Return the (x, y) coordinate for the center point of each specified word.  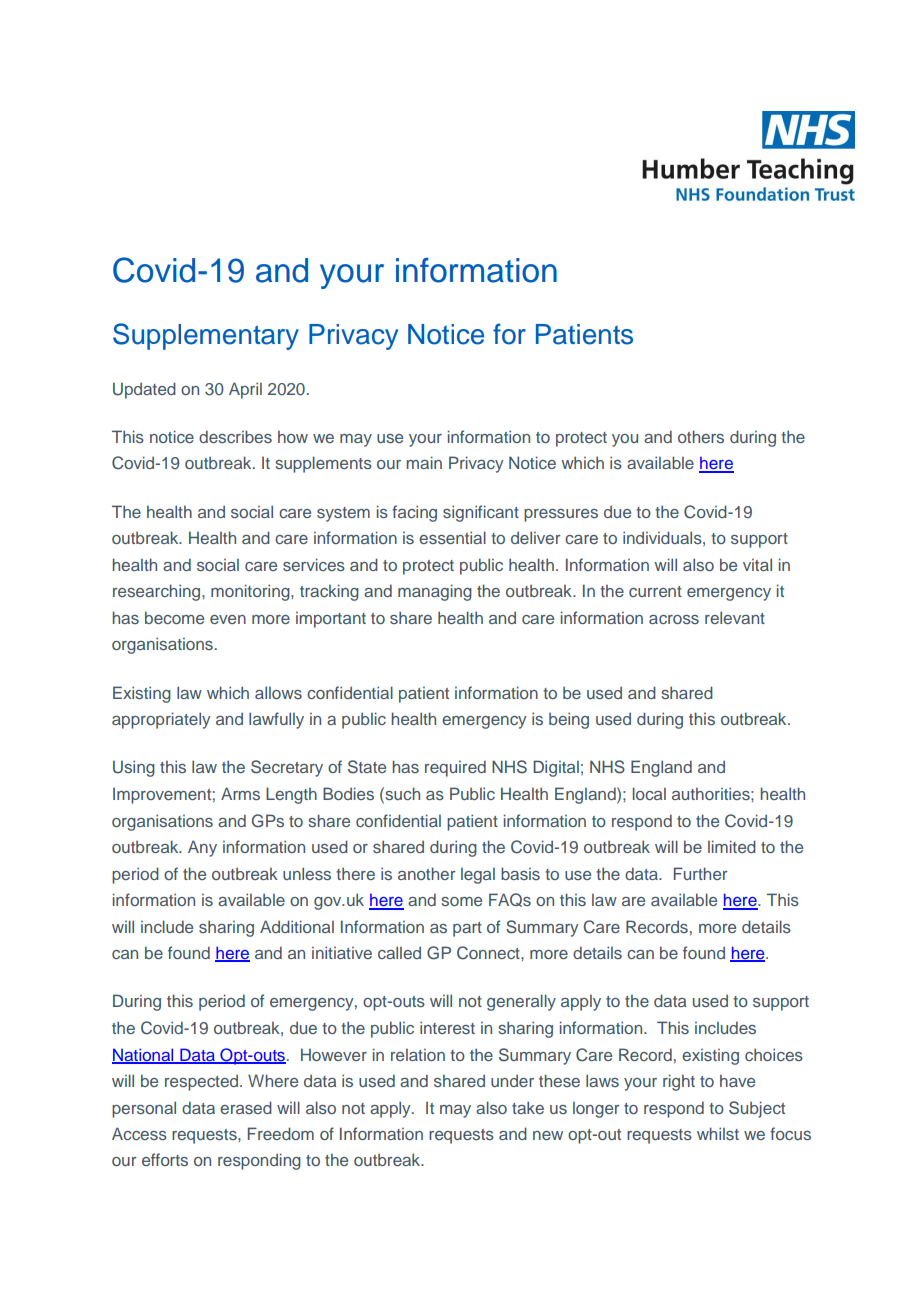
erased (246, 1107)
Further (701, 873)
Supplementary (206, 336)
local (649, 793)
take (528, 1107)
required (455, 768)
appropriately (161, 720)
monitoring (251, 592)
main (424, 462)
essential (452, 537)
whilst (718, 1133)
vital (757, 564)
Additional (297, 926)
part (467, 929)
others (701, 436)
